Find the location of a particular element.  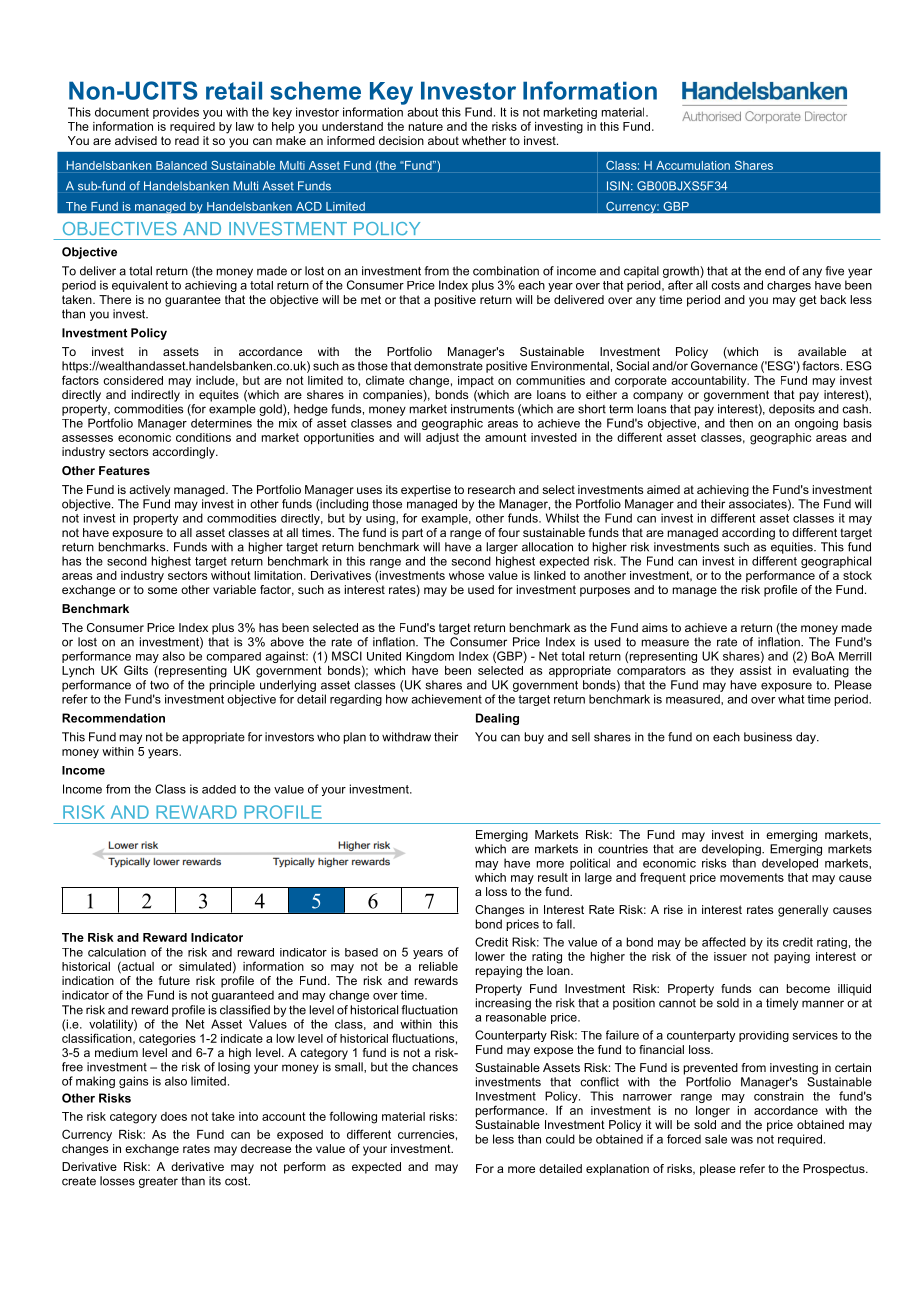

whether is located at coordinates (484, 140).
